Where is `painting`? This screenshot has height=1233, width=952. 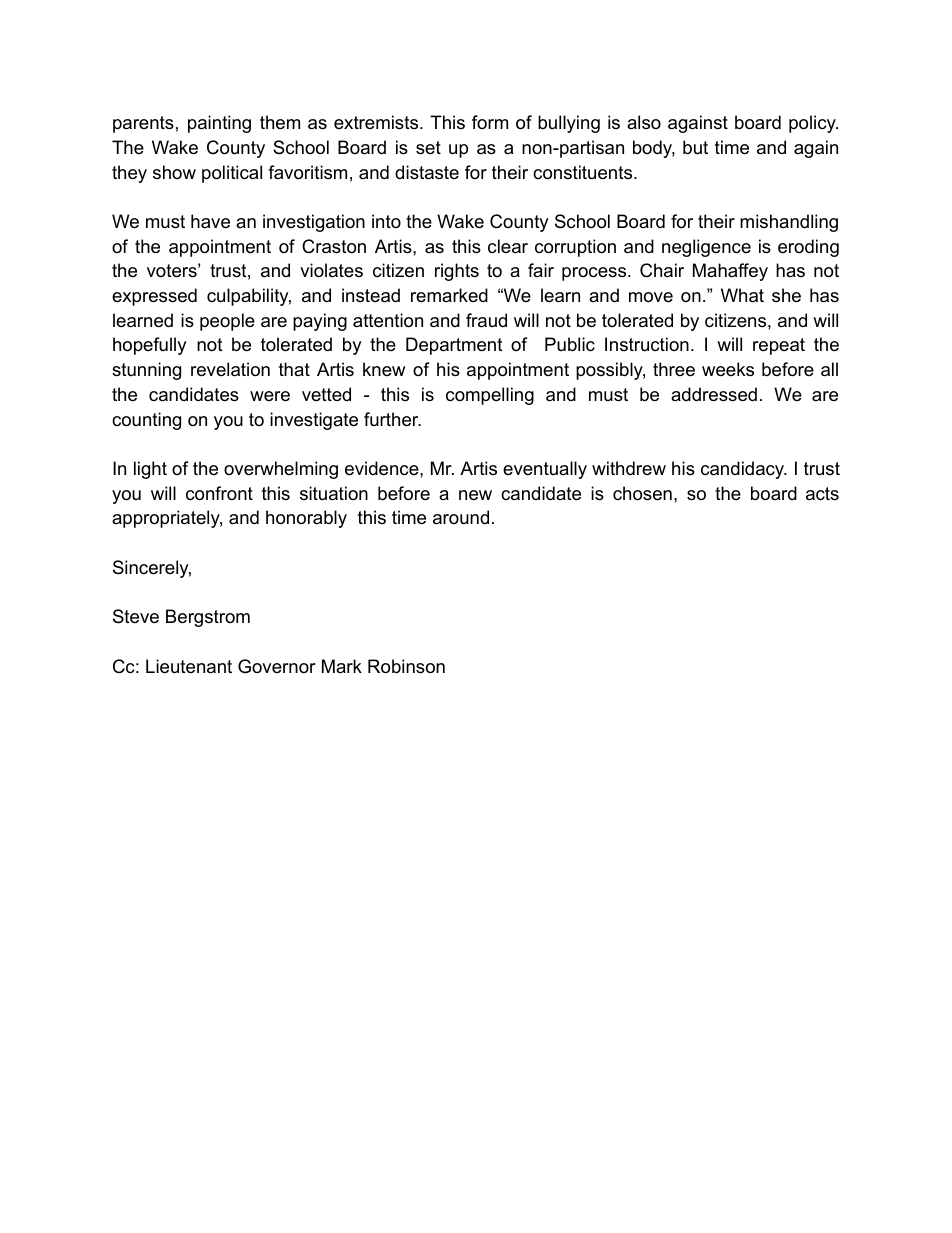
painting is located at coordinates (219, 124).
